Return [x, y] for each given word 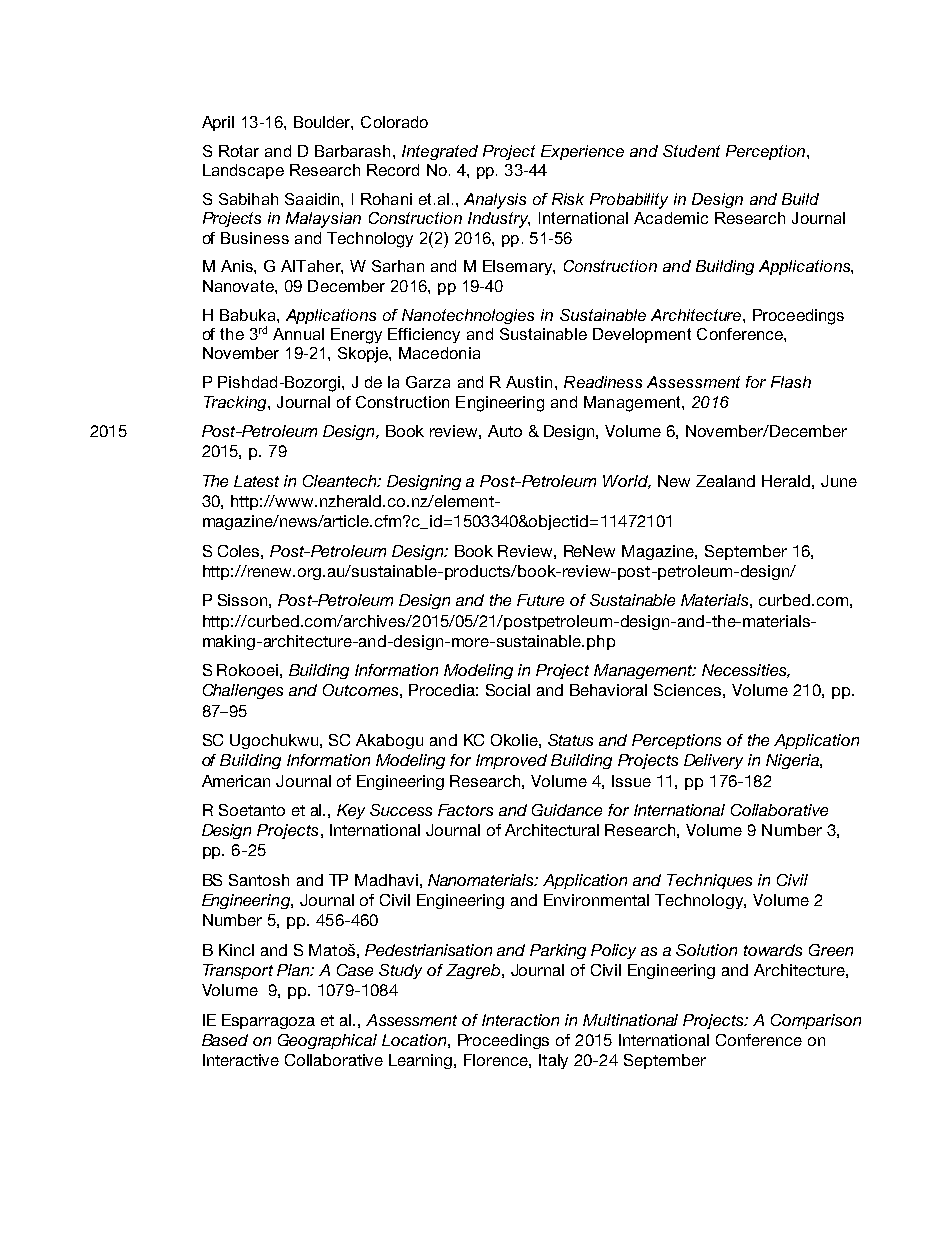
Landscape [243, 171]
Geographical [327, 1041]
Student [691, 151]
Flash [791, 382]
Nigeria [793, 761]
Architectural [552, 830]
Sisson [242, 600]
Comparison [816, 1021]
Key [351, 811]
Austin [529, 382]
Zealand [725, 481]
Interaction [520, 1020]
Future [540, 600]
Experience [582, 152]
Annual [298, 334]
